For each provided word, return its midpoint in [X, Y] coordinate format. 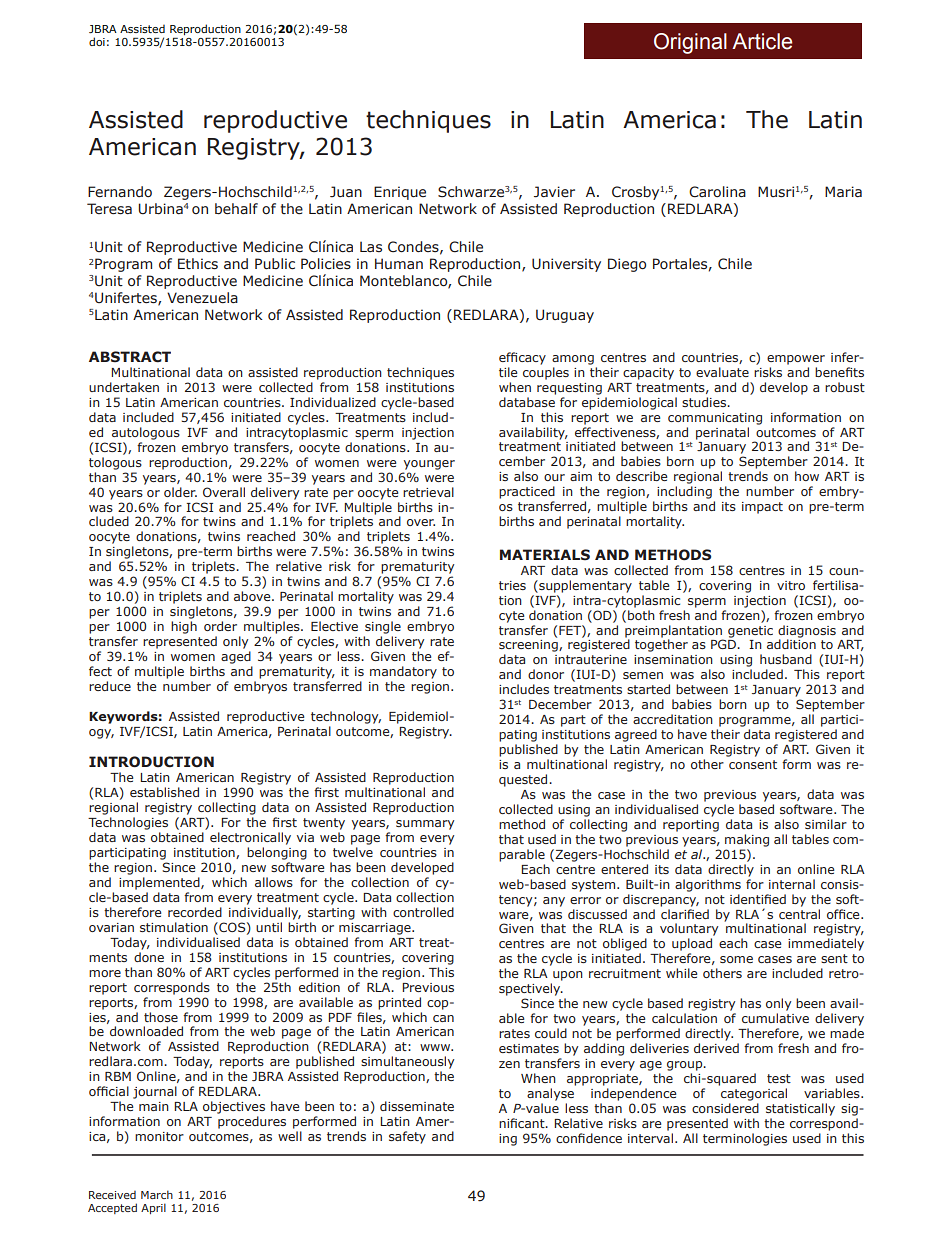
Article [762, 41]
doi [97, 41]
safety [407, 1137]
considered [725, 1108]
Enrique [400, 193]
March [157, 1194]
